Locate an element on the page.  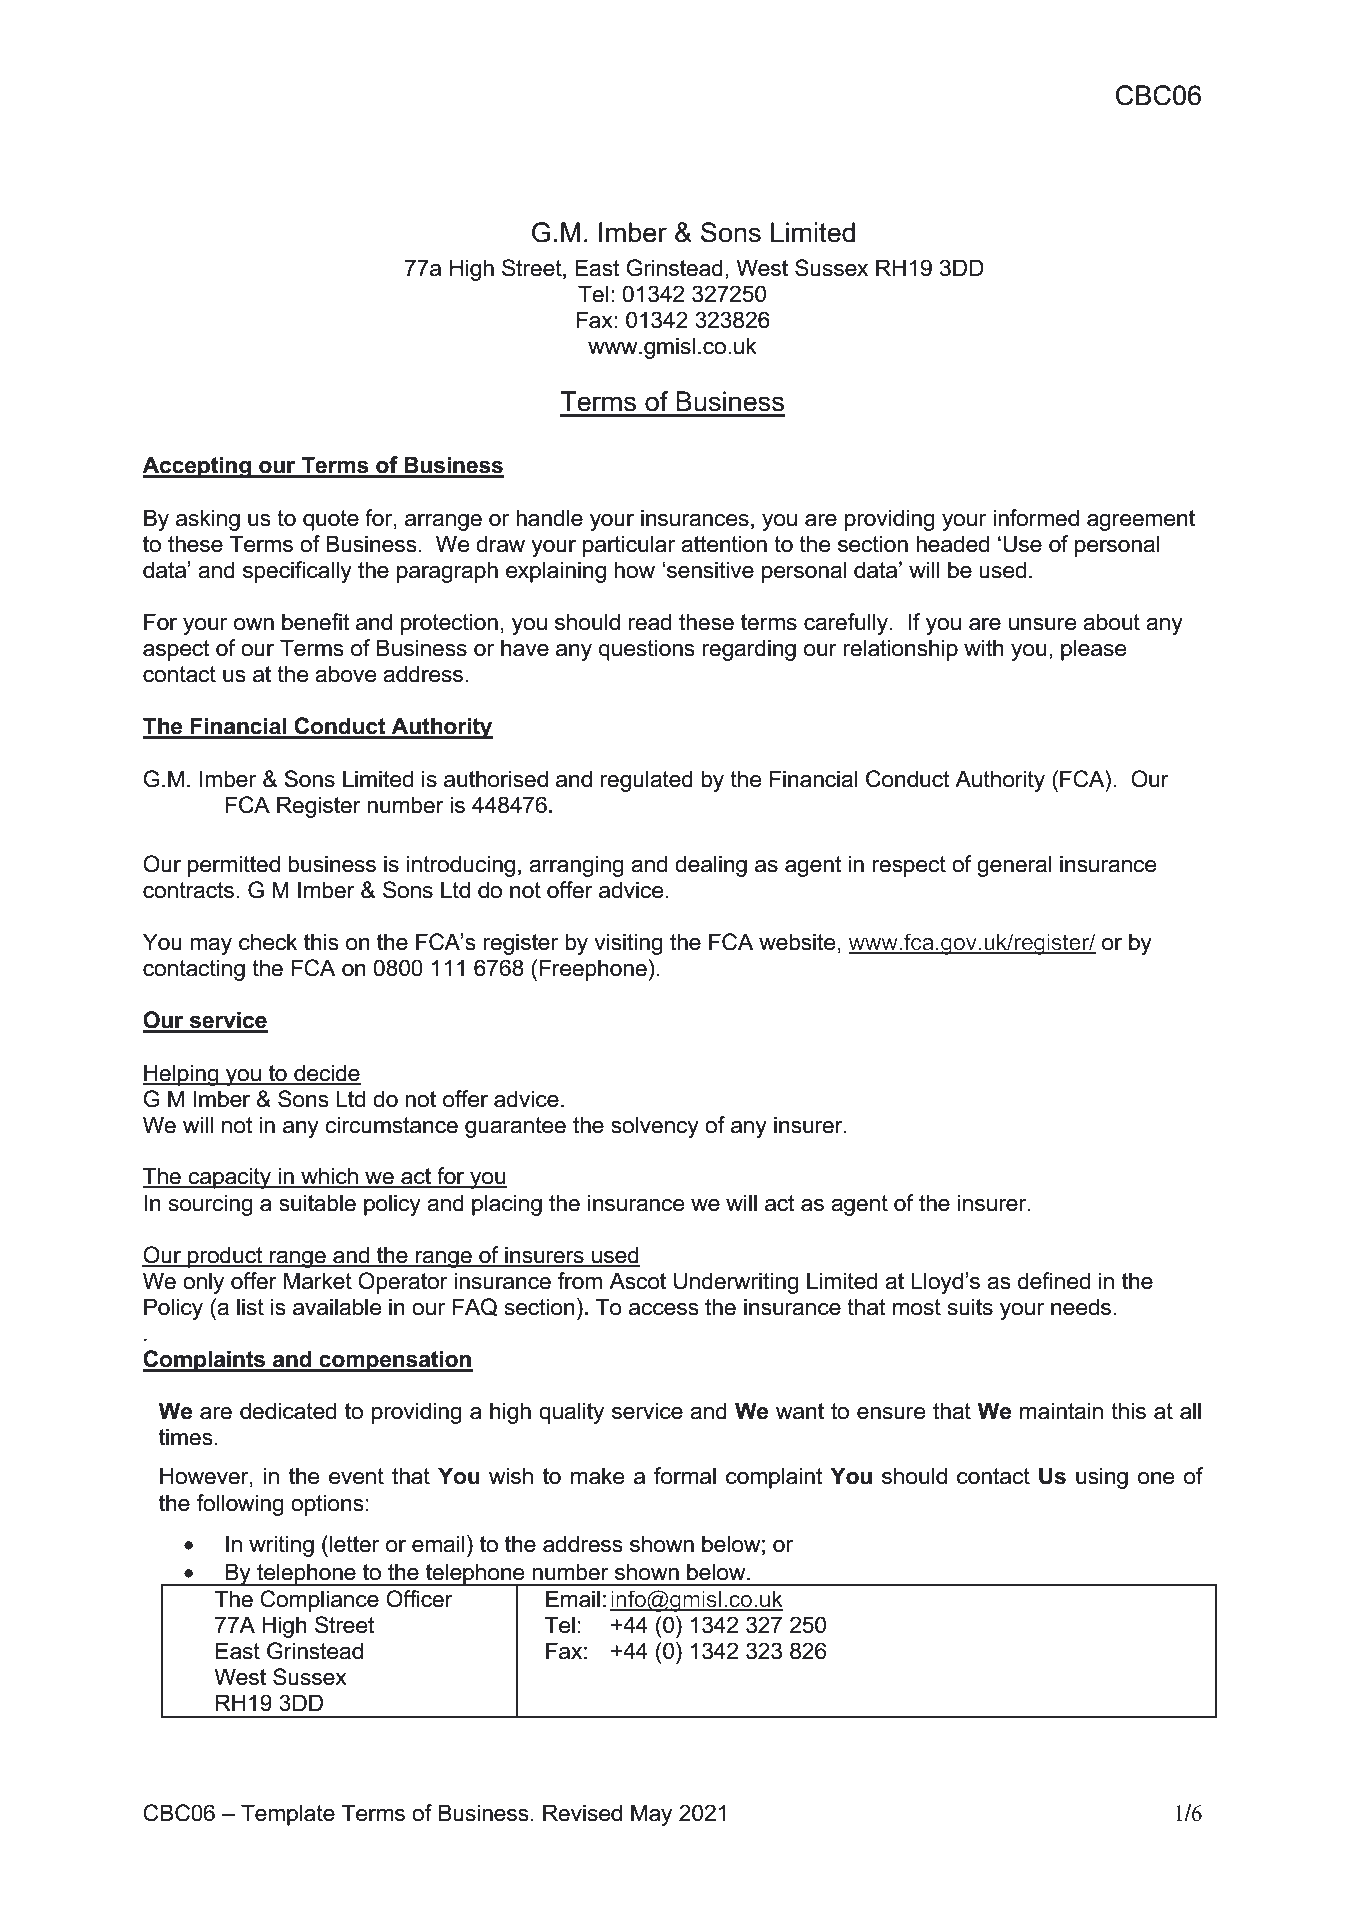
headed is located at coordinates (952, 544).
